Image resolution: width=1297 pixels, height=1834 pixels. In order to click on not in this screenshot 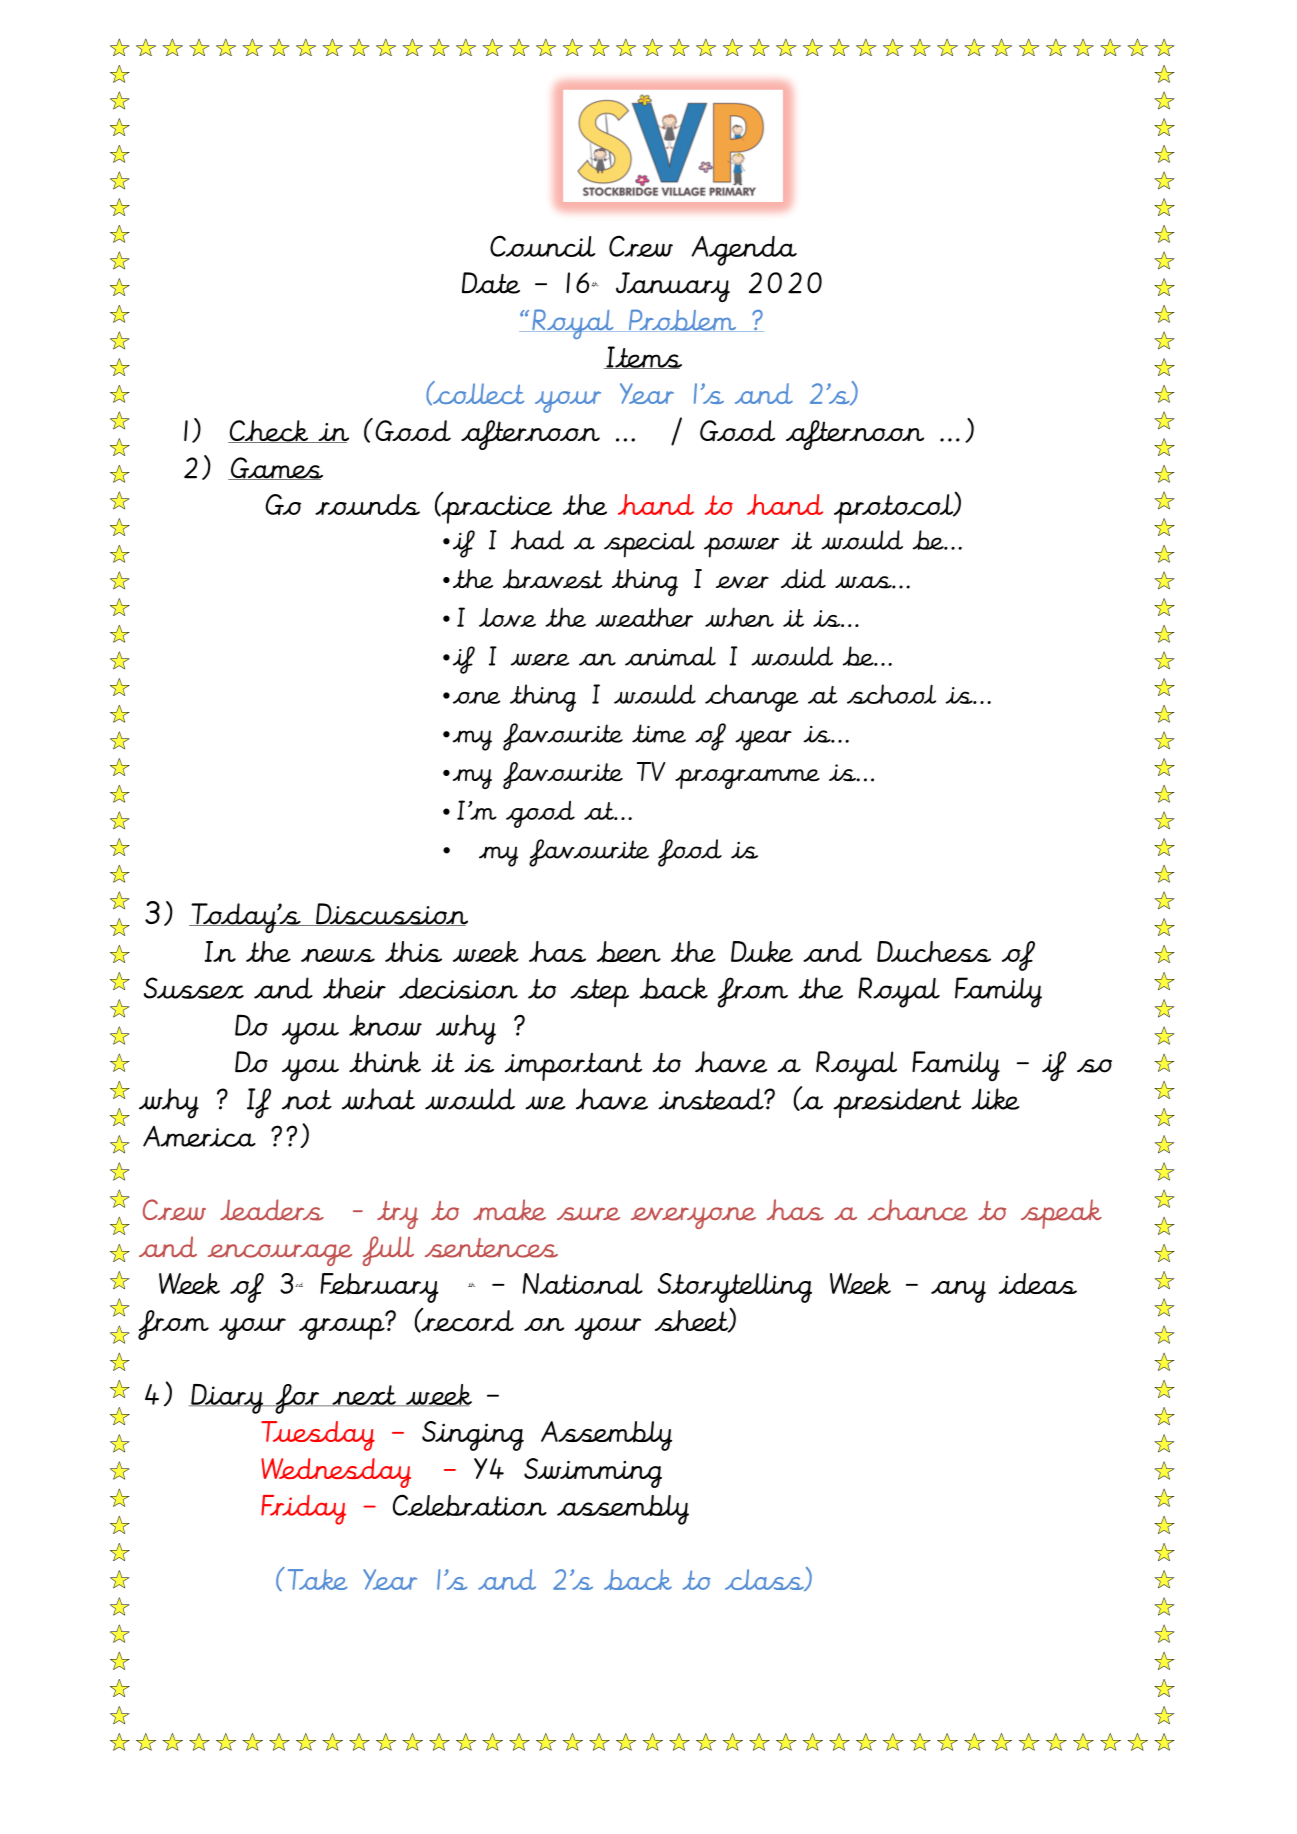, I will do `click(307, 1100)`.
